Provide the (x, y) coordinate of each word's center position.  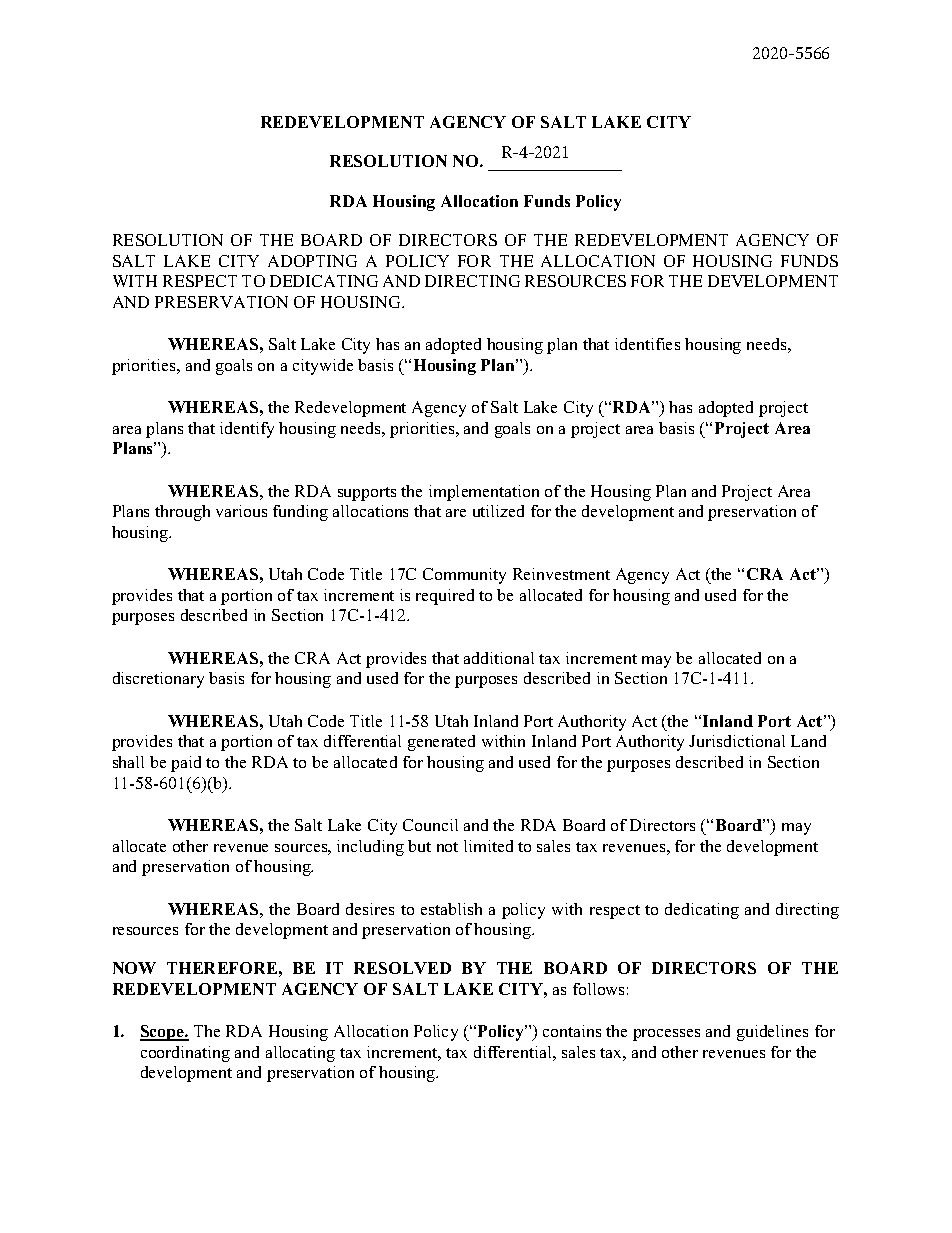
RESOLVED (402, 968)
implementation (484, 493)
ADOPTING (312, 261)
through (182, 513)
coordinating (185, 1054)
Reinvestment (561, 574)
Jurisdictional (737, 741)
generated (441, 743)
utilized (498, 511)
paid (186, 764)
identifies (647, 344)
